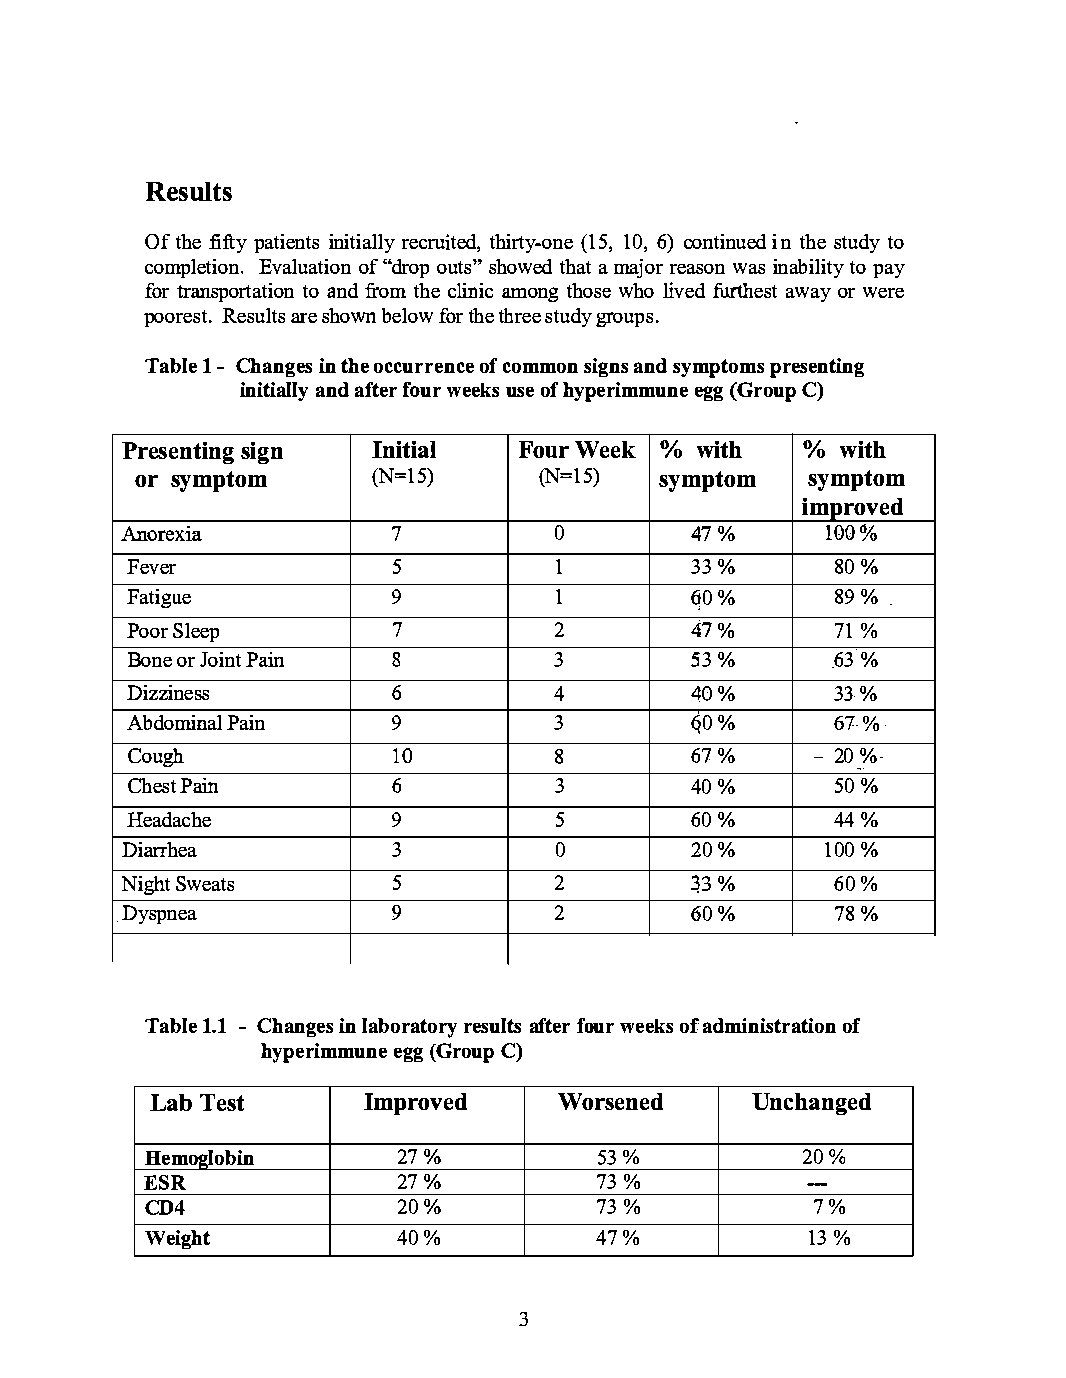 The height and width of the document is (1378, 1066). Describe the element at coordinates (235, 292) in the document. I see `transportation` at that location.
